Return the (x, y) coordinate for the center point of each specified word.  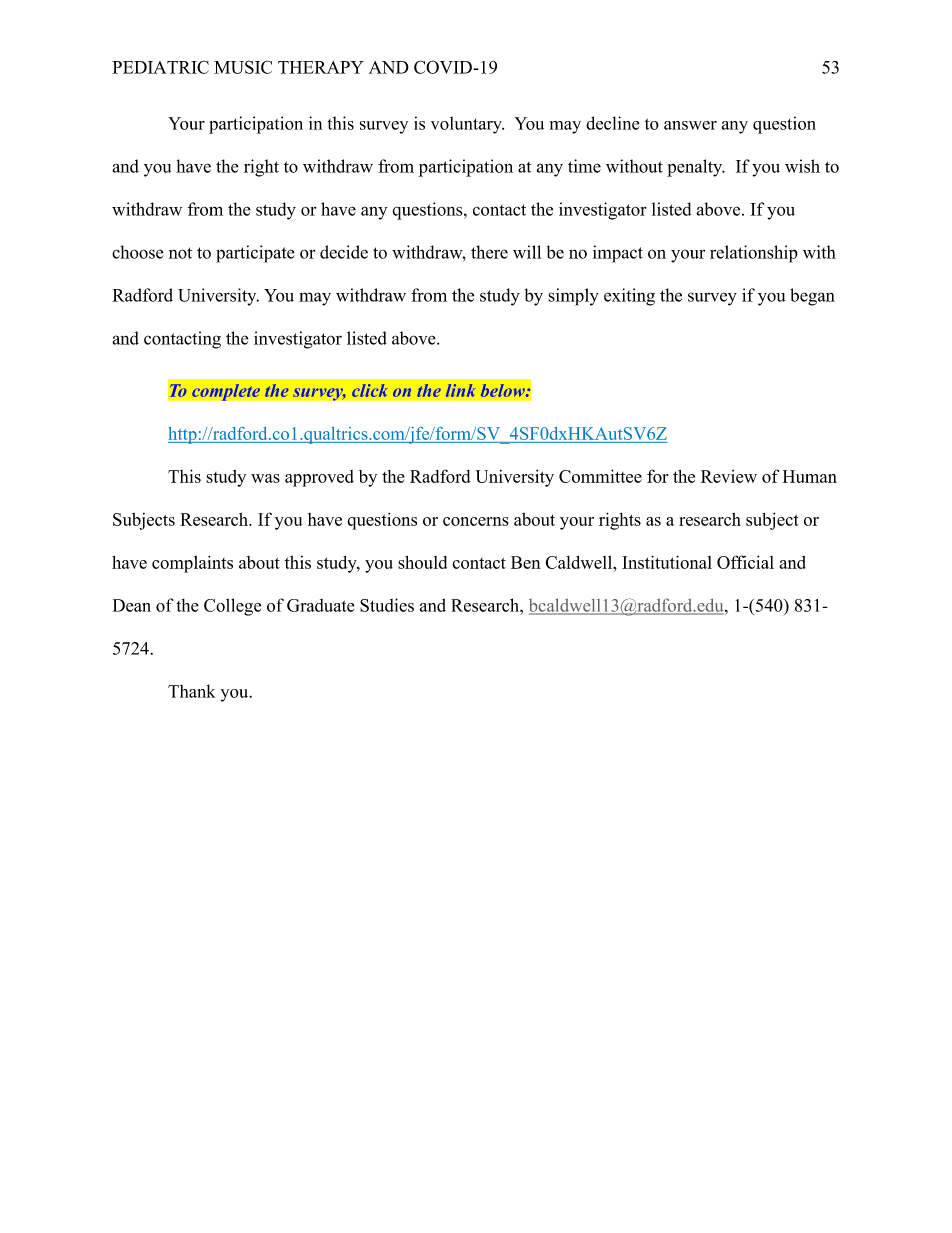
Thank (192, 691)
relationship (754, 254)
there (489, 252)
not (180, 253)
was (265, 478)
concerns (476, 521)
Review (729, 476)
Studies (387, 605)
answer (690, 125)
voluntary (467, 125)
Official (745, 562)
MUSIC (243, 67)
